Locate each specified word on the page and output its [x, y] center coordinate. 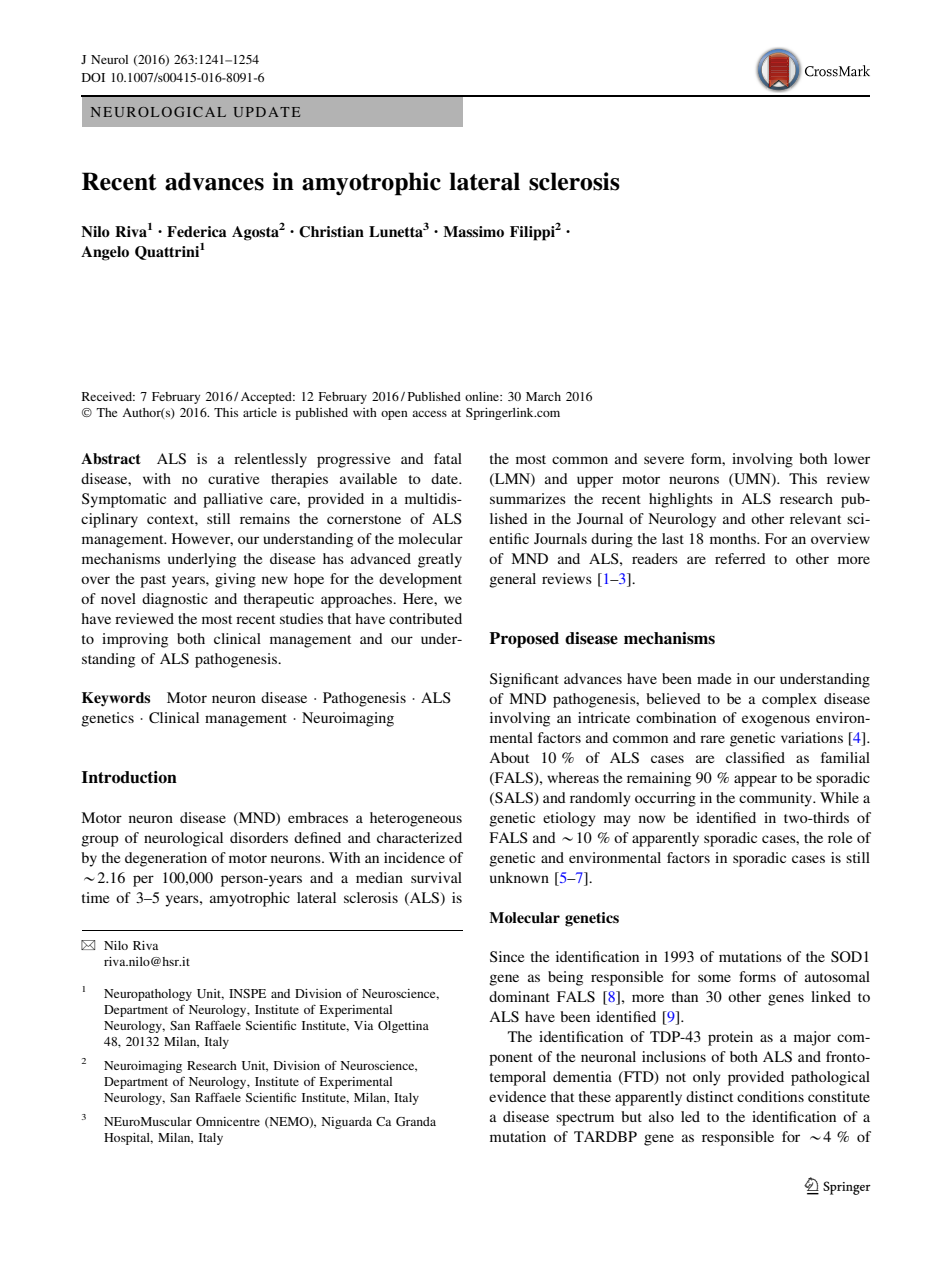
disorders [259, 837]
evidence [517, 1096]
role [840, 837]
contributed [425, 618]
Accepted [267, 398]
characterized [419, 837]
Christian [331, 232]
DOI [93, 77]
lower [852, 458]
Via [363, 1025]
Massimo [473, 231]
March [543, 396]
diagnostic [175, 600]
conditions [770, 1096]
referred [740, 558]
